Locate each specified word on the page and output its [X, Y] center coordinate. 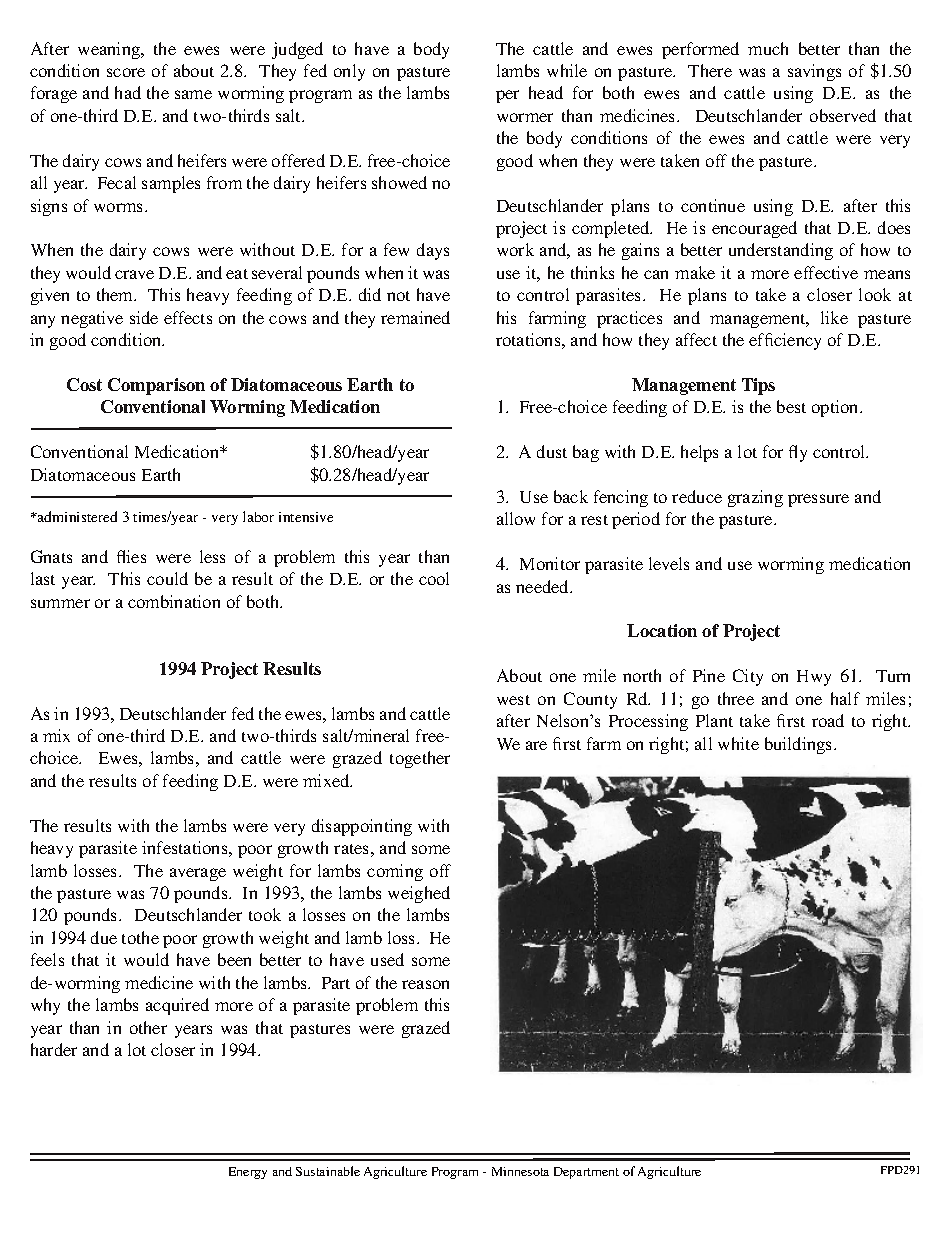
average [198, 874]
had [128, 92]
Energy [248, 1173]
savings [814, 72]
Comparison [156, 386]
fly [798, 453]
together [420, 759]
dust [552, 451]
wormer [525, 117]
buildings [800, 745]
